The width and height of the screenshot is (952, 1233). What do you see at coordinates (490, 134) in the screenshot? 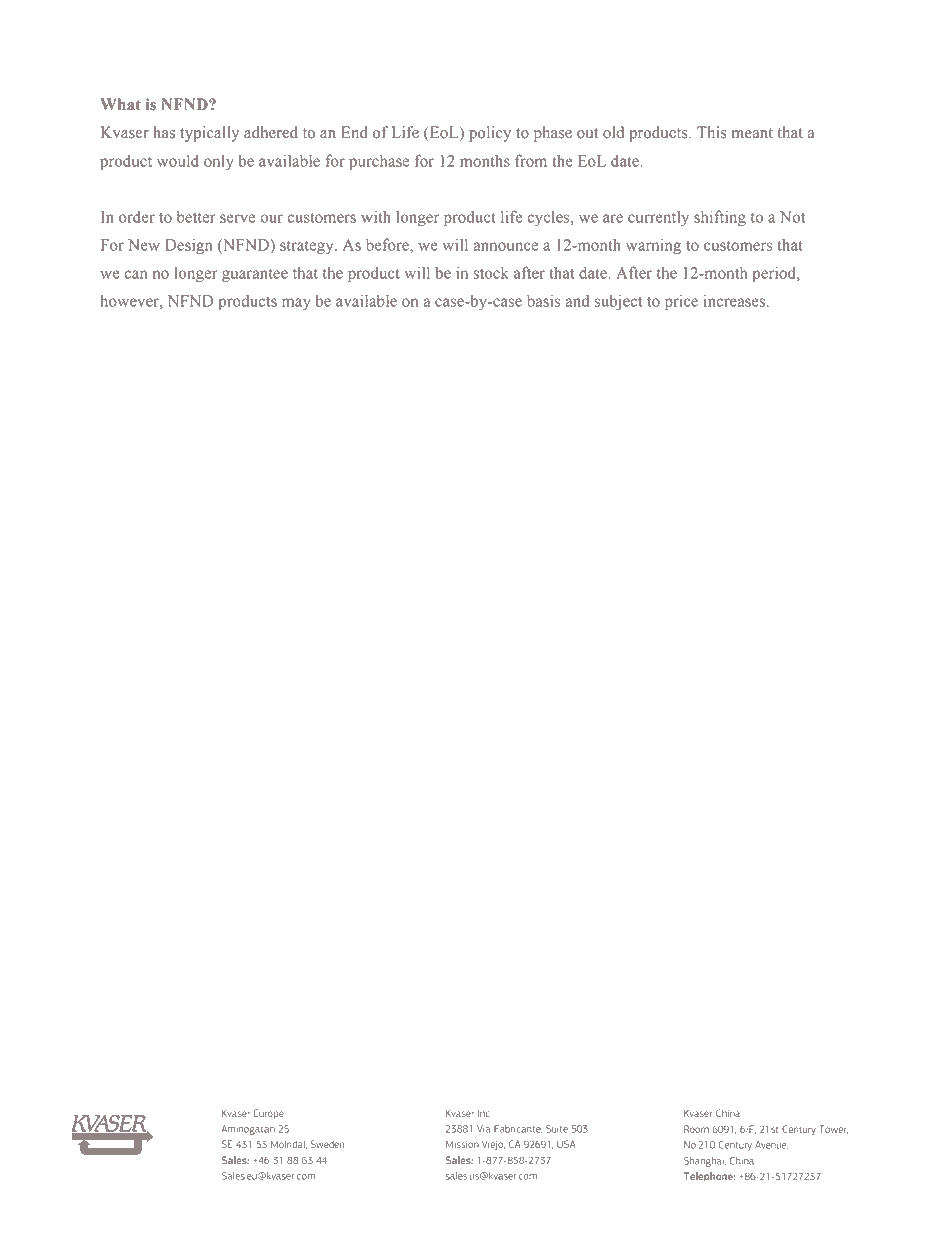
I see `policy` at bounding box center [490, 134].
